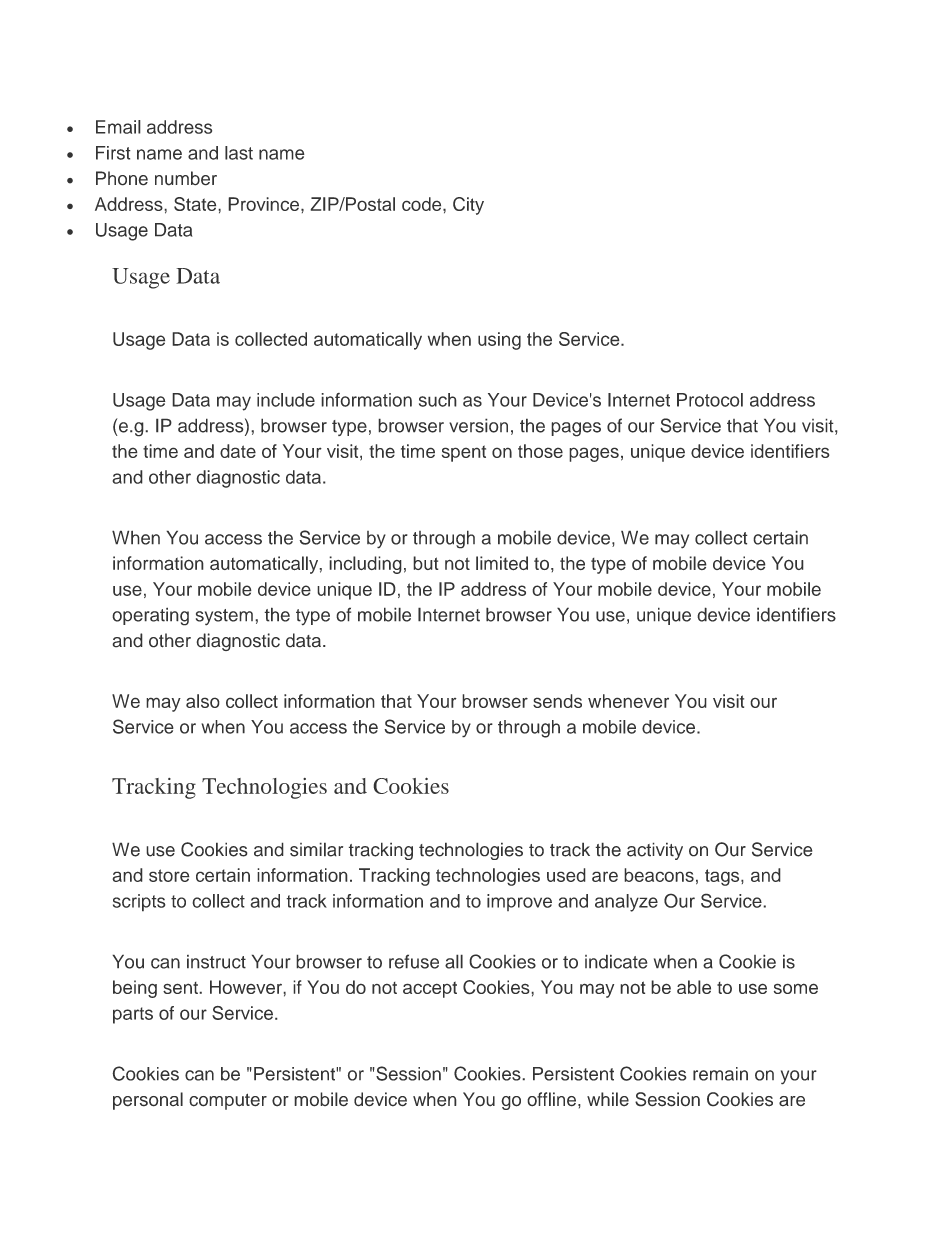 The height and width of the image is (1233, 952). Describe the element at coordinates (228, 1101) in the image. I see `computer` at that location.
